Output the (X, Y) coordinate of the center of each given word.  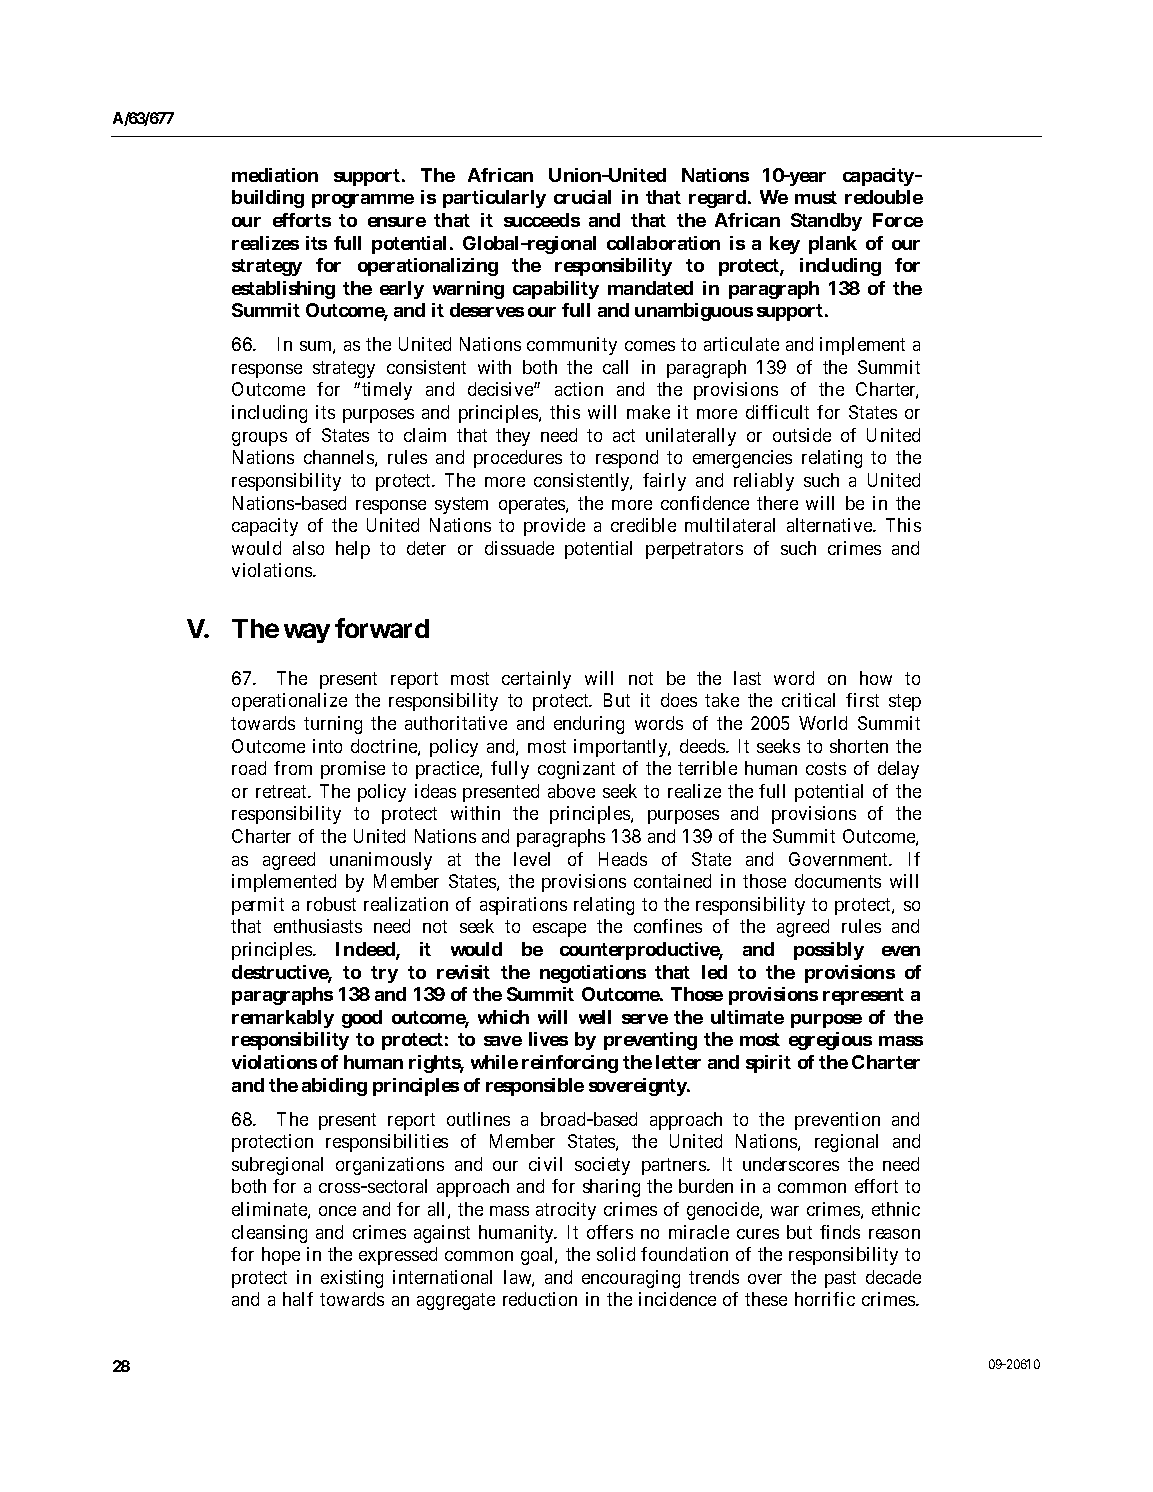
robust (331, 904)
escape (559, 930)
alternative (830, 525)
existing (352, 1279)
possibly (829, 951)
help (353, 550)
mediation (275, 175)
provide (554, 527)
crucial (582, 197)
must (816, 197)
